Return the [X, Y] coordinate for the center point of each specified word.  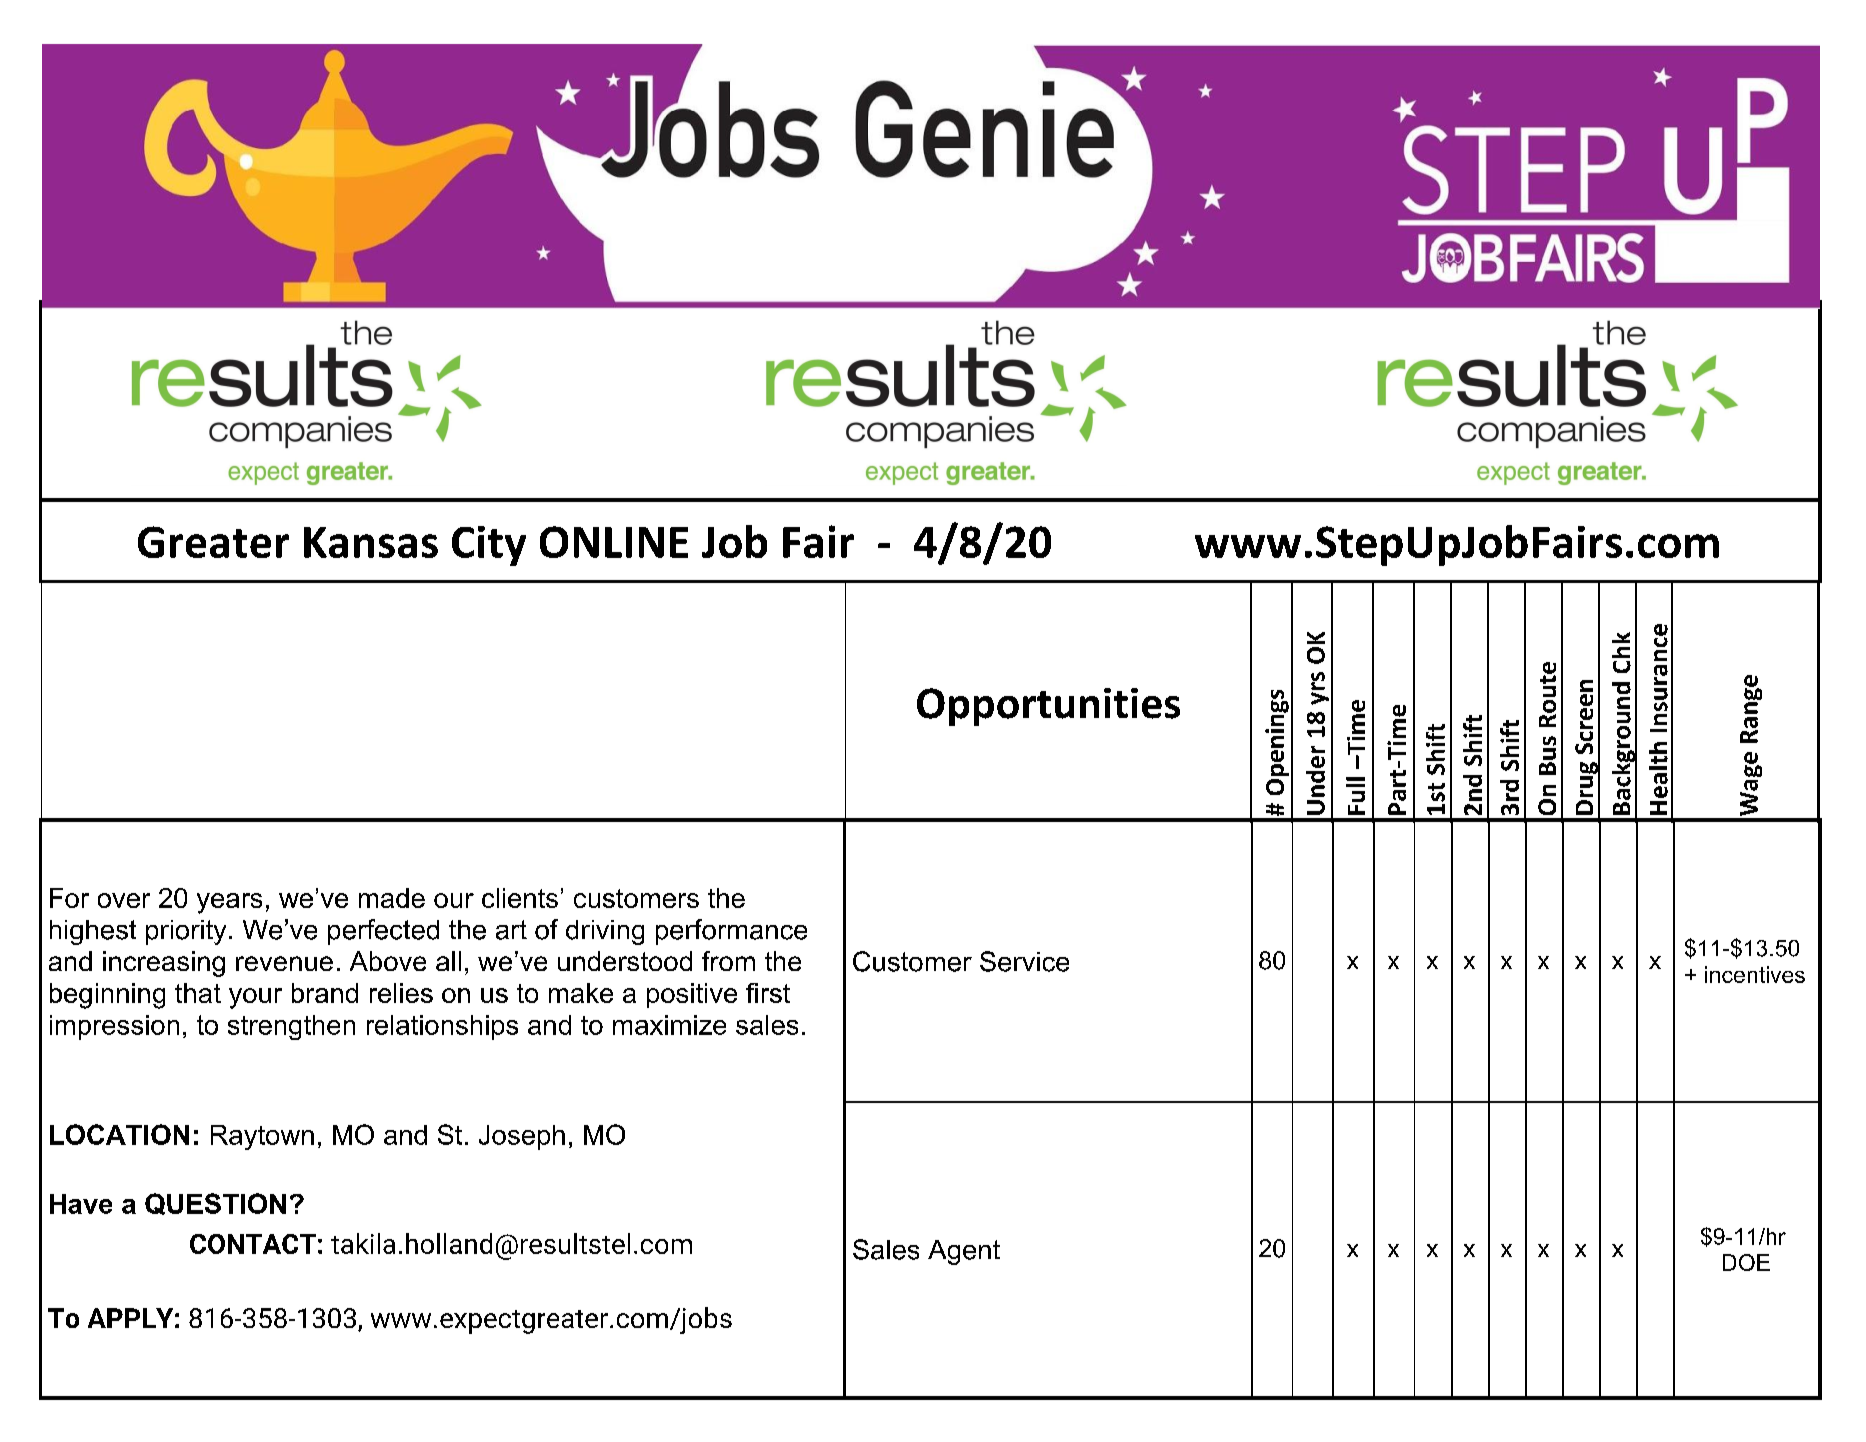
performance [731, 932]
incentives [1755, 974]
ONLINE [614, 542]
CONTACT [253, 1244]
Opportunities [1048, 707]
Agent [964, 1252]
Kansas [371, 542]
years [229, 903]
